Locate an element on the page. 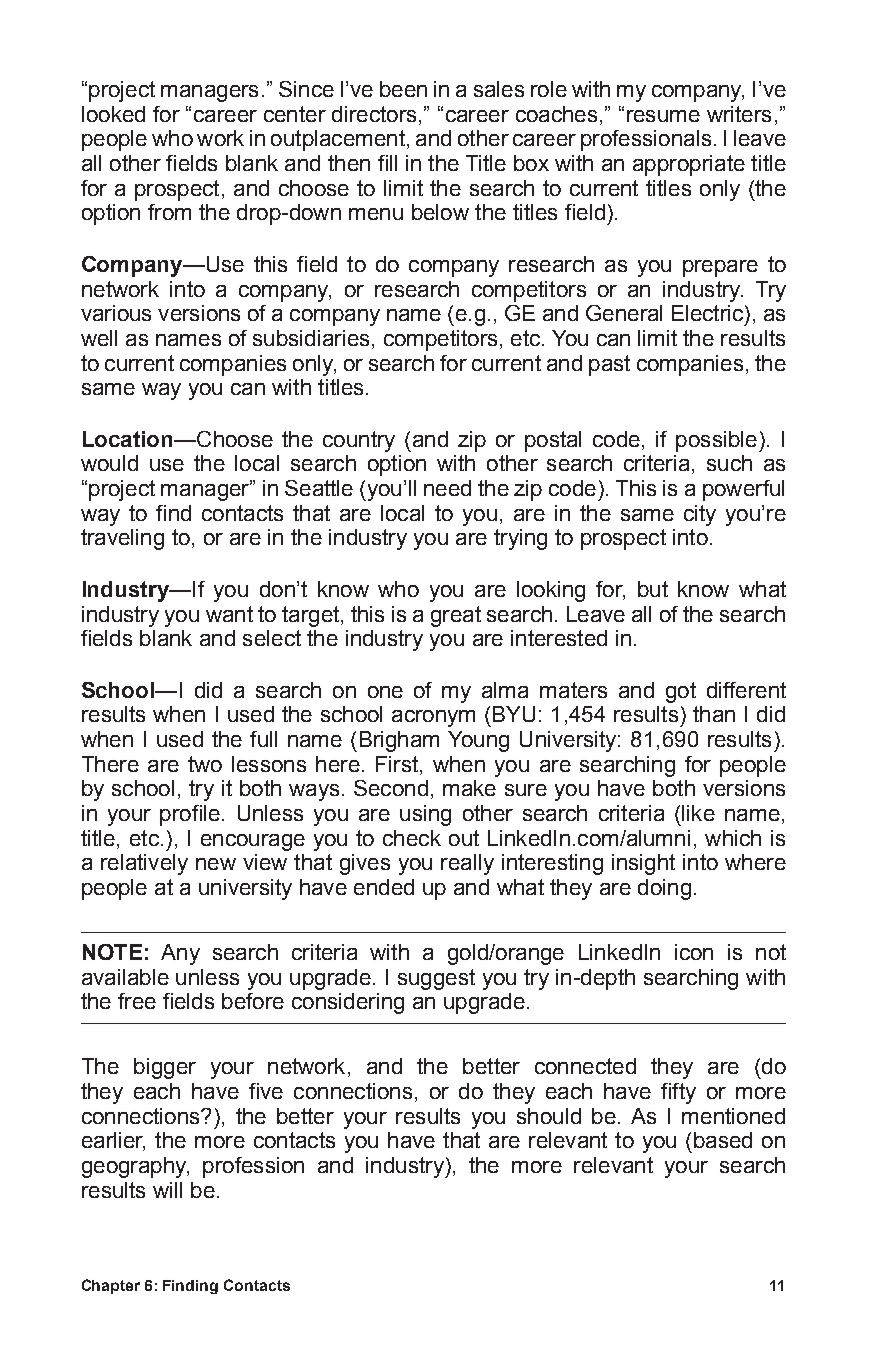  looked is located at coordinates (113, 114).
